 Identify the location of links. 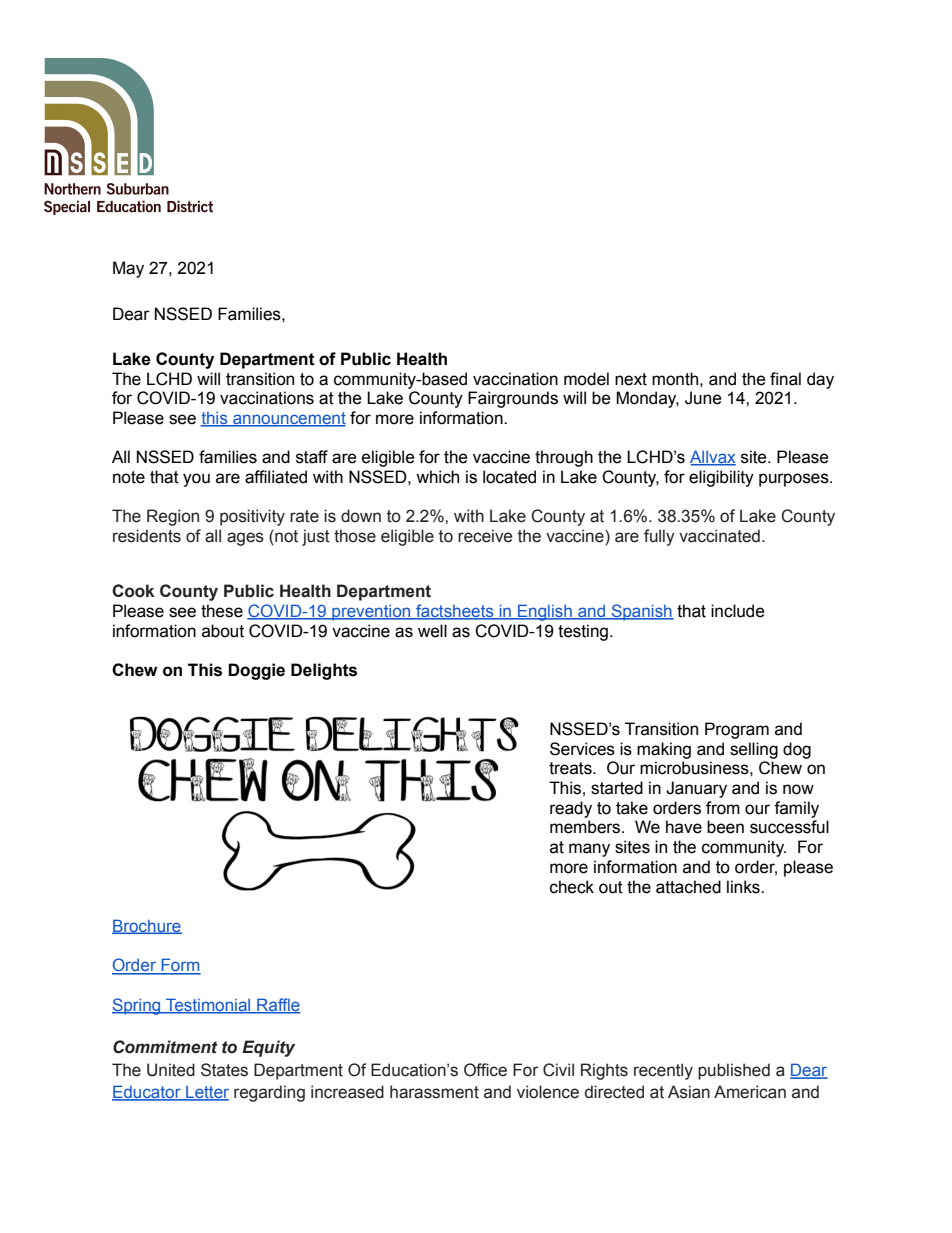
(744, 887).
